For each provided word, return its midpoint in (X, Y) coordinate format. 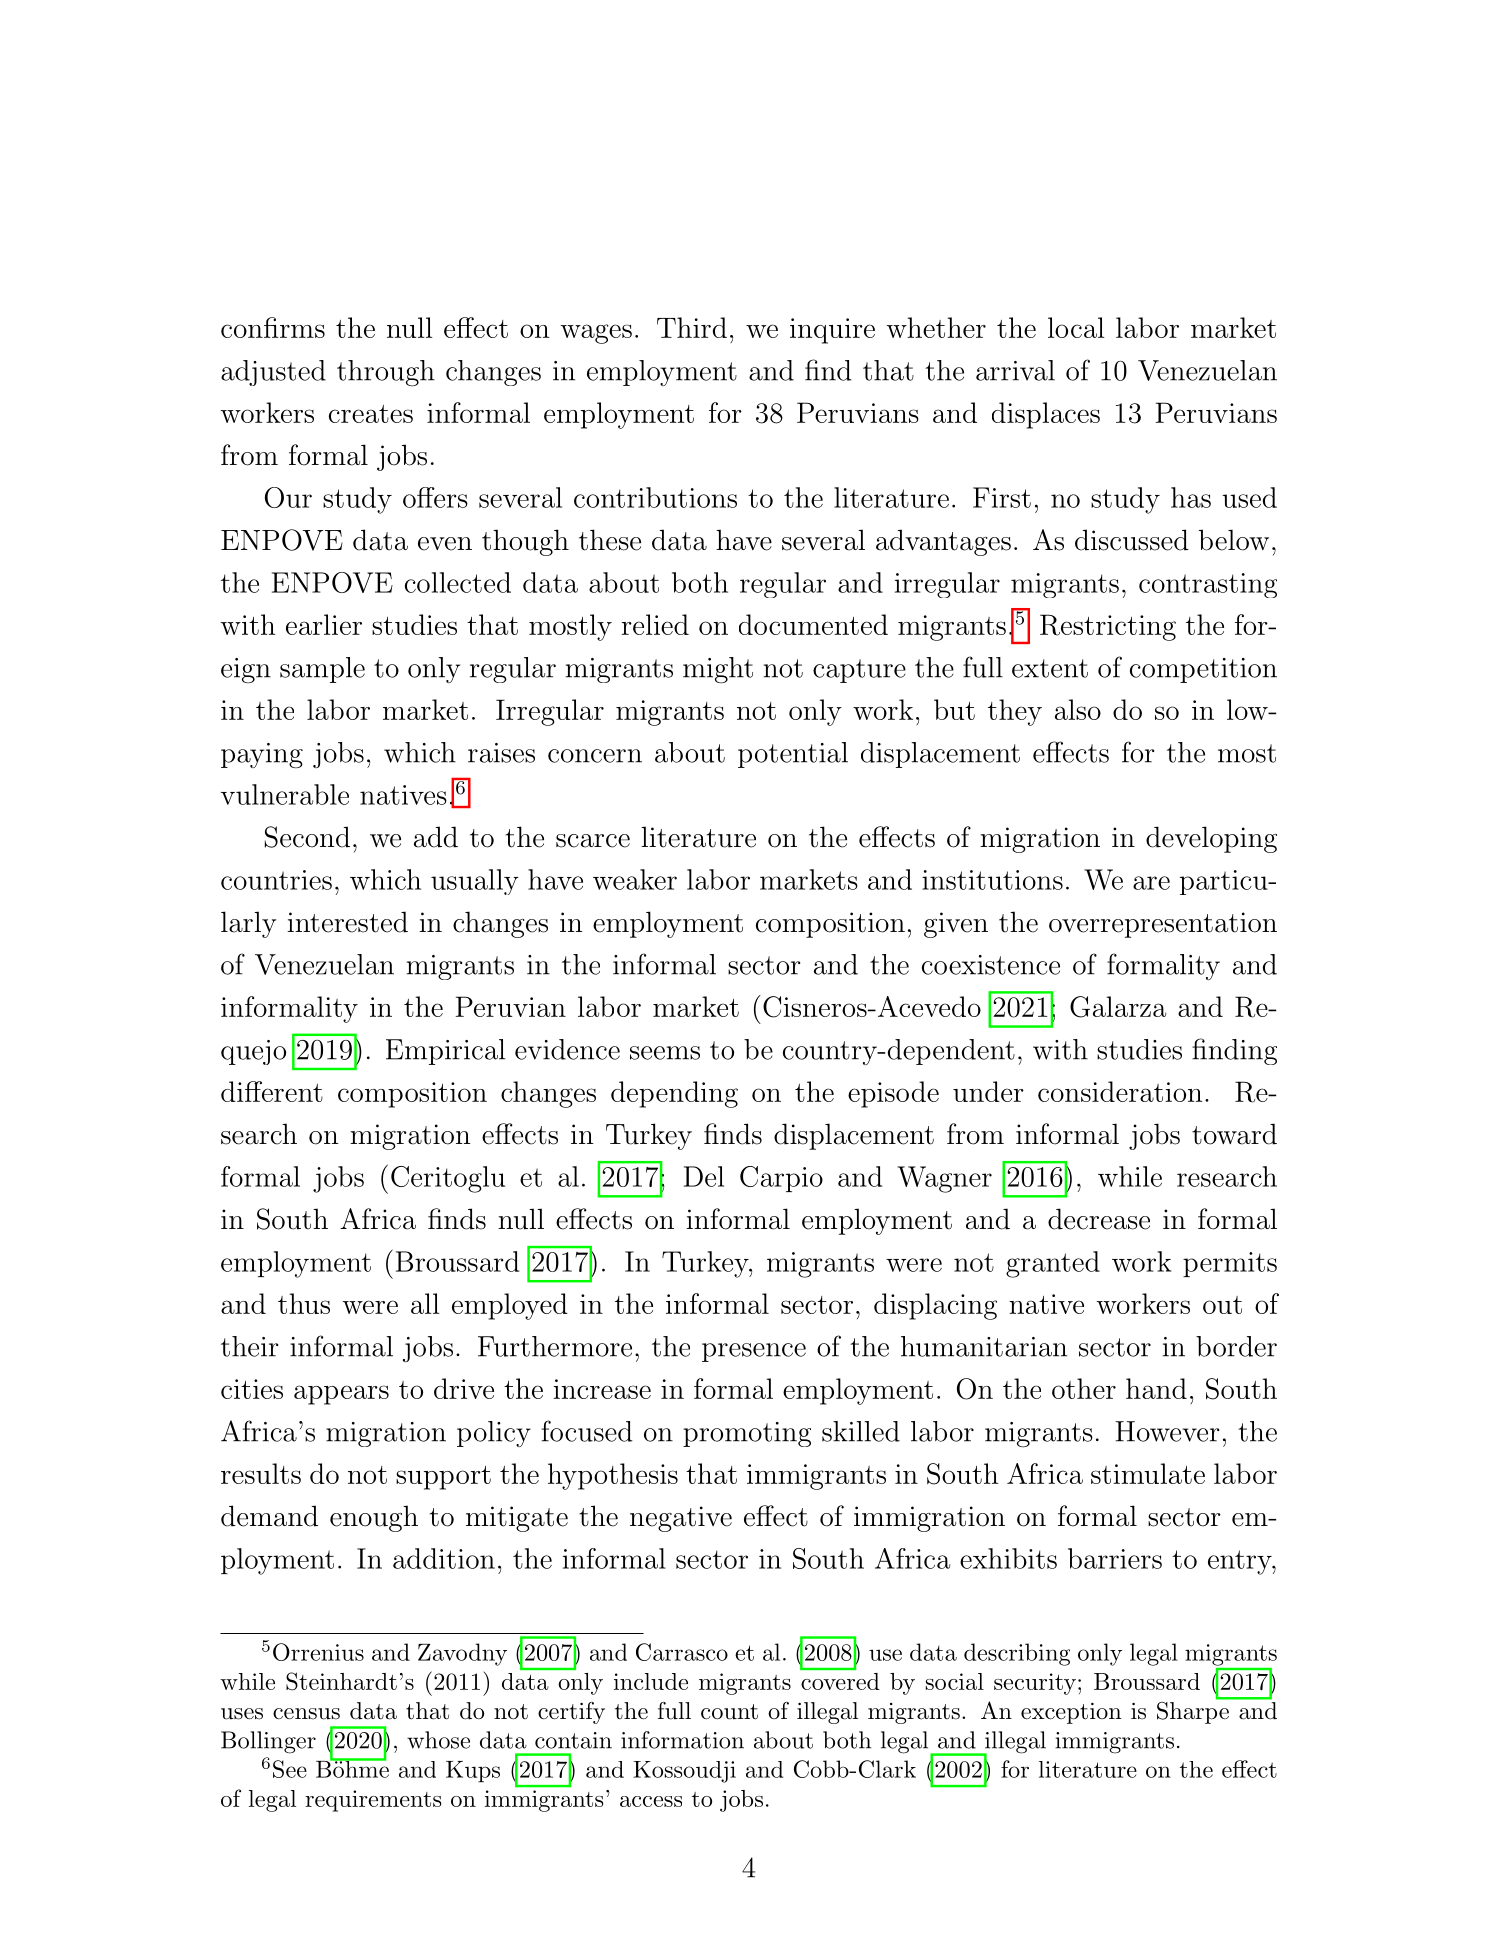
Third (692, 327)
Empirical (445, 1052)
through (386, 373)
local (1076, 327)
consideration (1120, 1091)
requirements (373, 1801)
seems (665, 1053)
